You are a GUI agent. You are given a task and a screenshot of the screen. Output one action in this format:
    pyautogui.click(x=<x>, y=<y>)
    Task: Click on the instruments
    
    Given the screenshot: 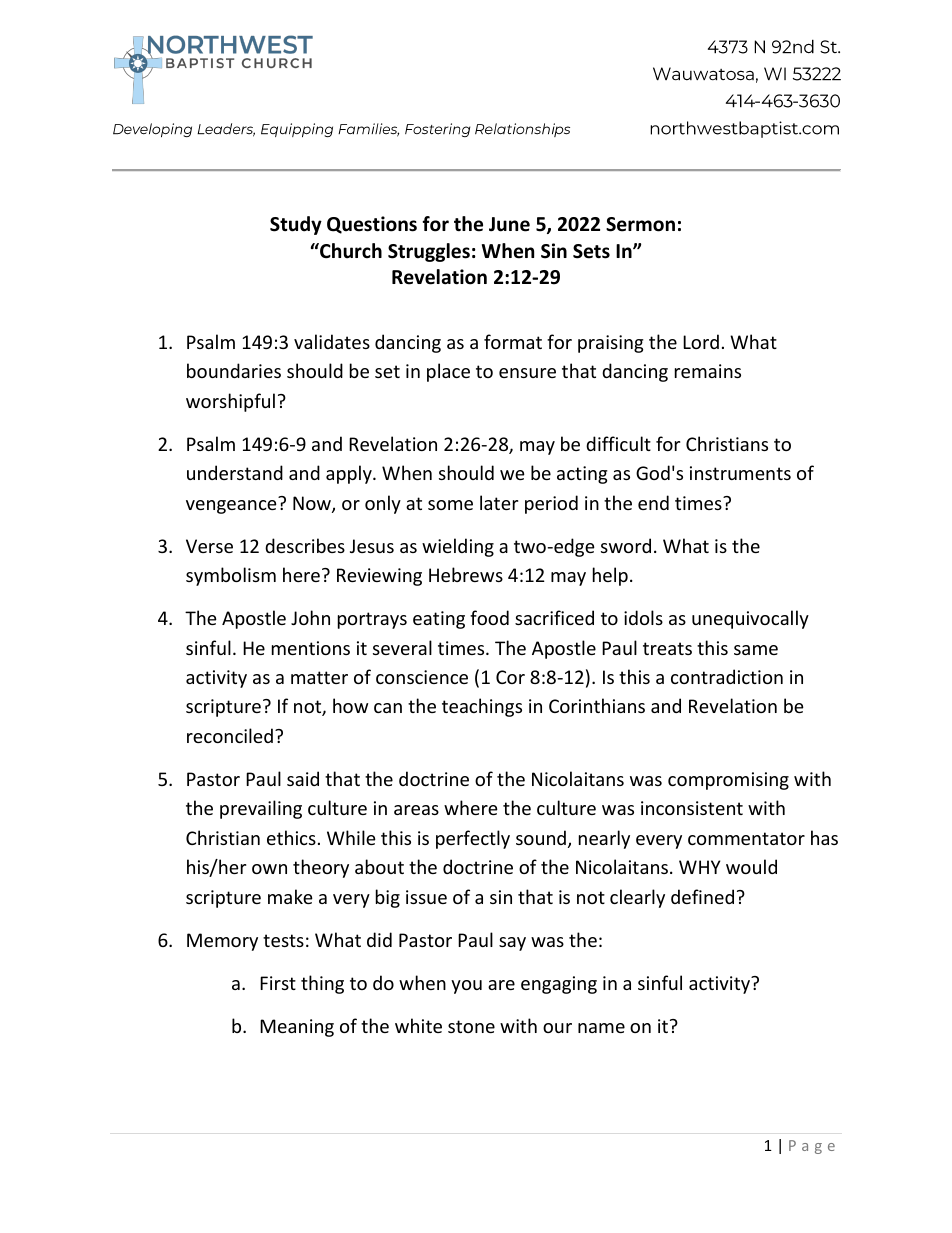 What is the action you would take?
    pyautogui.click(x=740, y=473)
